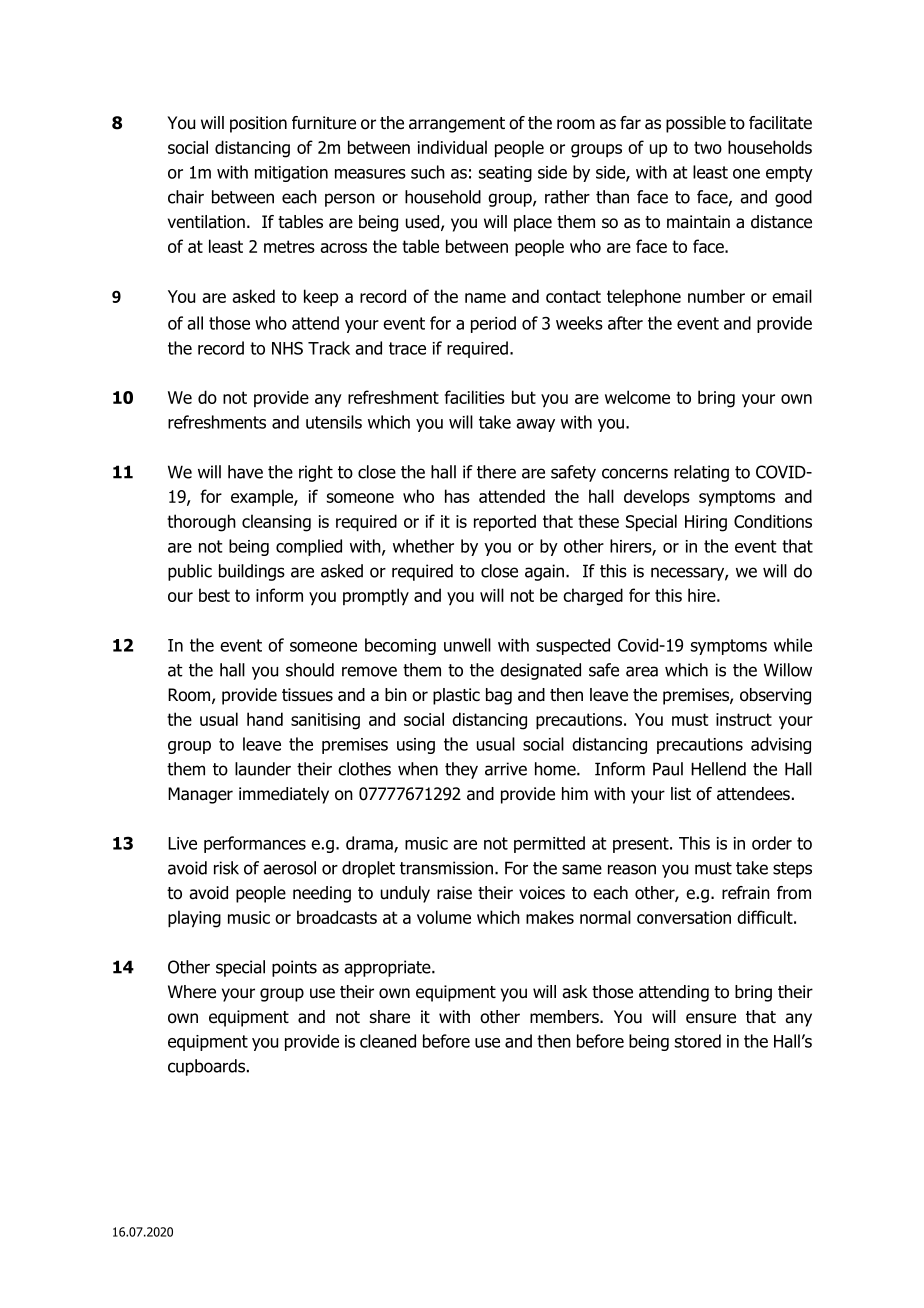 This image has width=924, height=1308. I want to click on two, so click(708, 147).
